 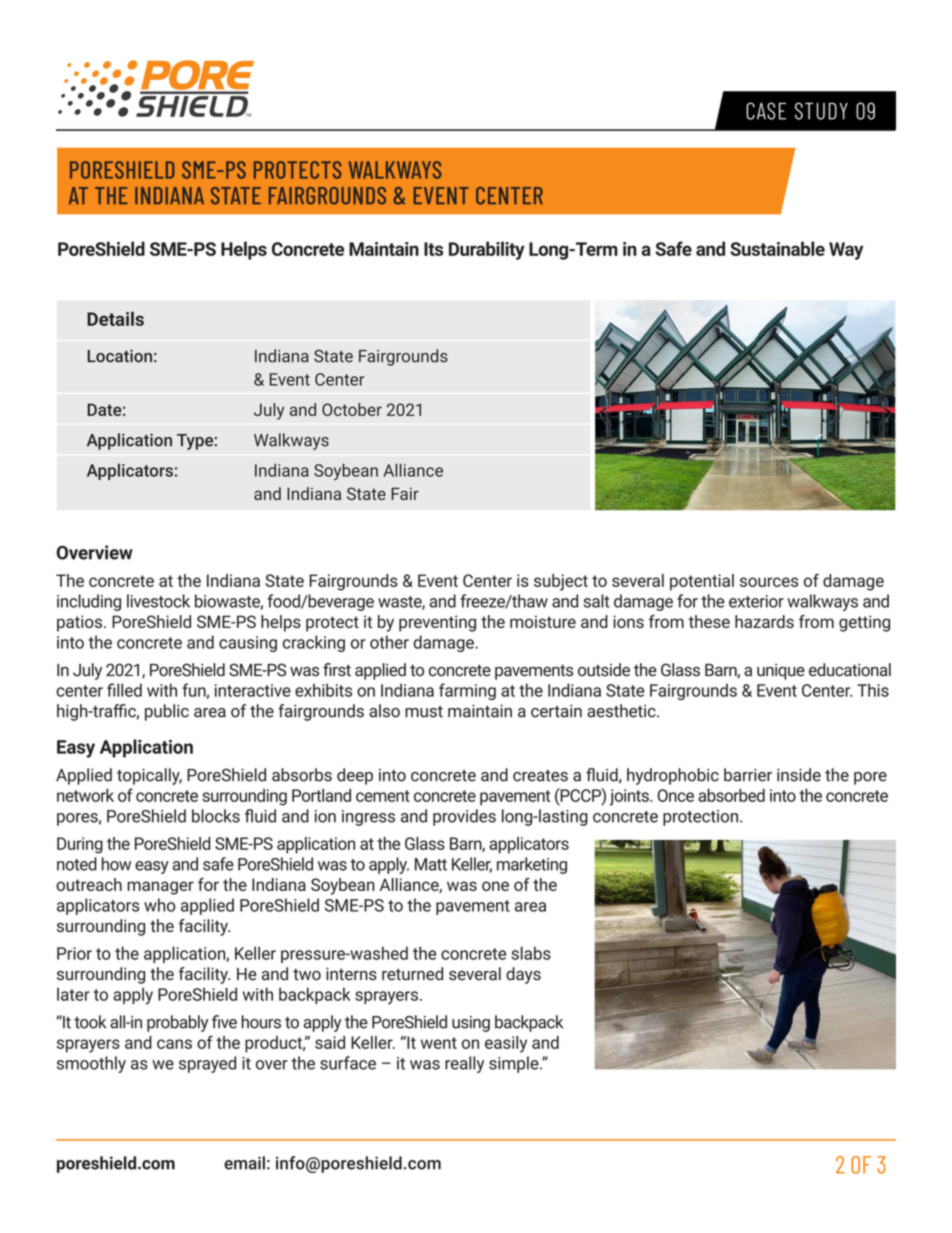 What do you see at coordinates (766, 111) in the page?
I see `CASE` at bounding box center [766, 111].
